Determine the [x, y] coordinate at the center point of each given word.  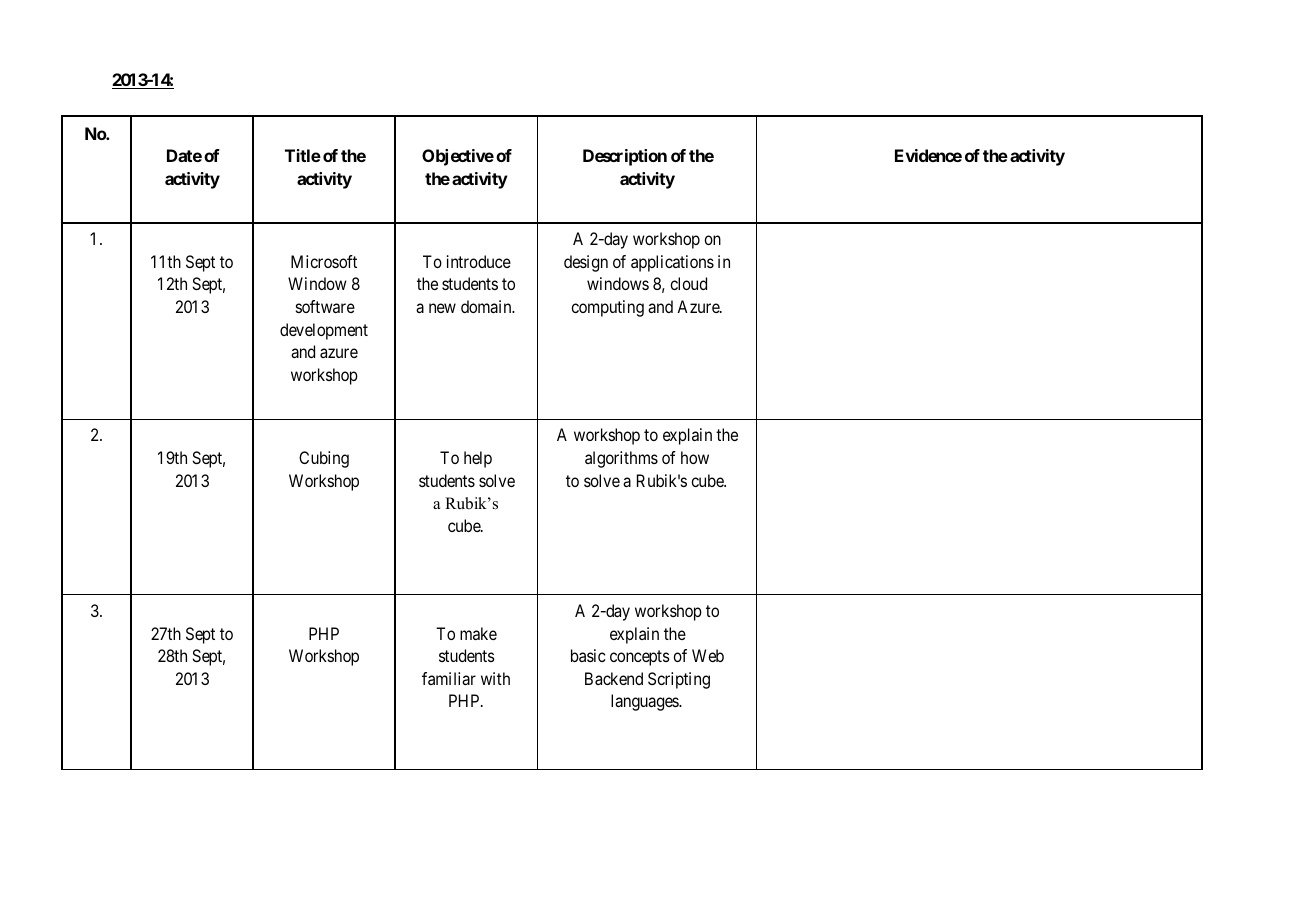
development [324, 331]
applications [672, 263]
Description [625, 157]
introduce [479, 261]
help [478, 459]
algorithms [621, 459]
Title [303, 155]
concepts [640, 658]
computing [607, 308]
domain [487, 306]
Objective [458, 157]
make [478, 633]
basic [588, 655]
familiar [449, 678]
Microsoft [324, 261]
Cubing [324, 459]
